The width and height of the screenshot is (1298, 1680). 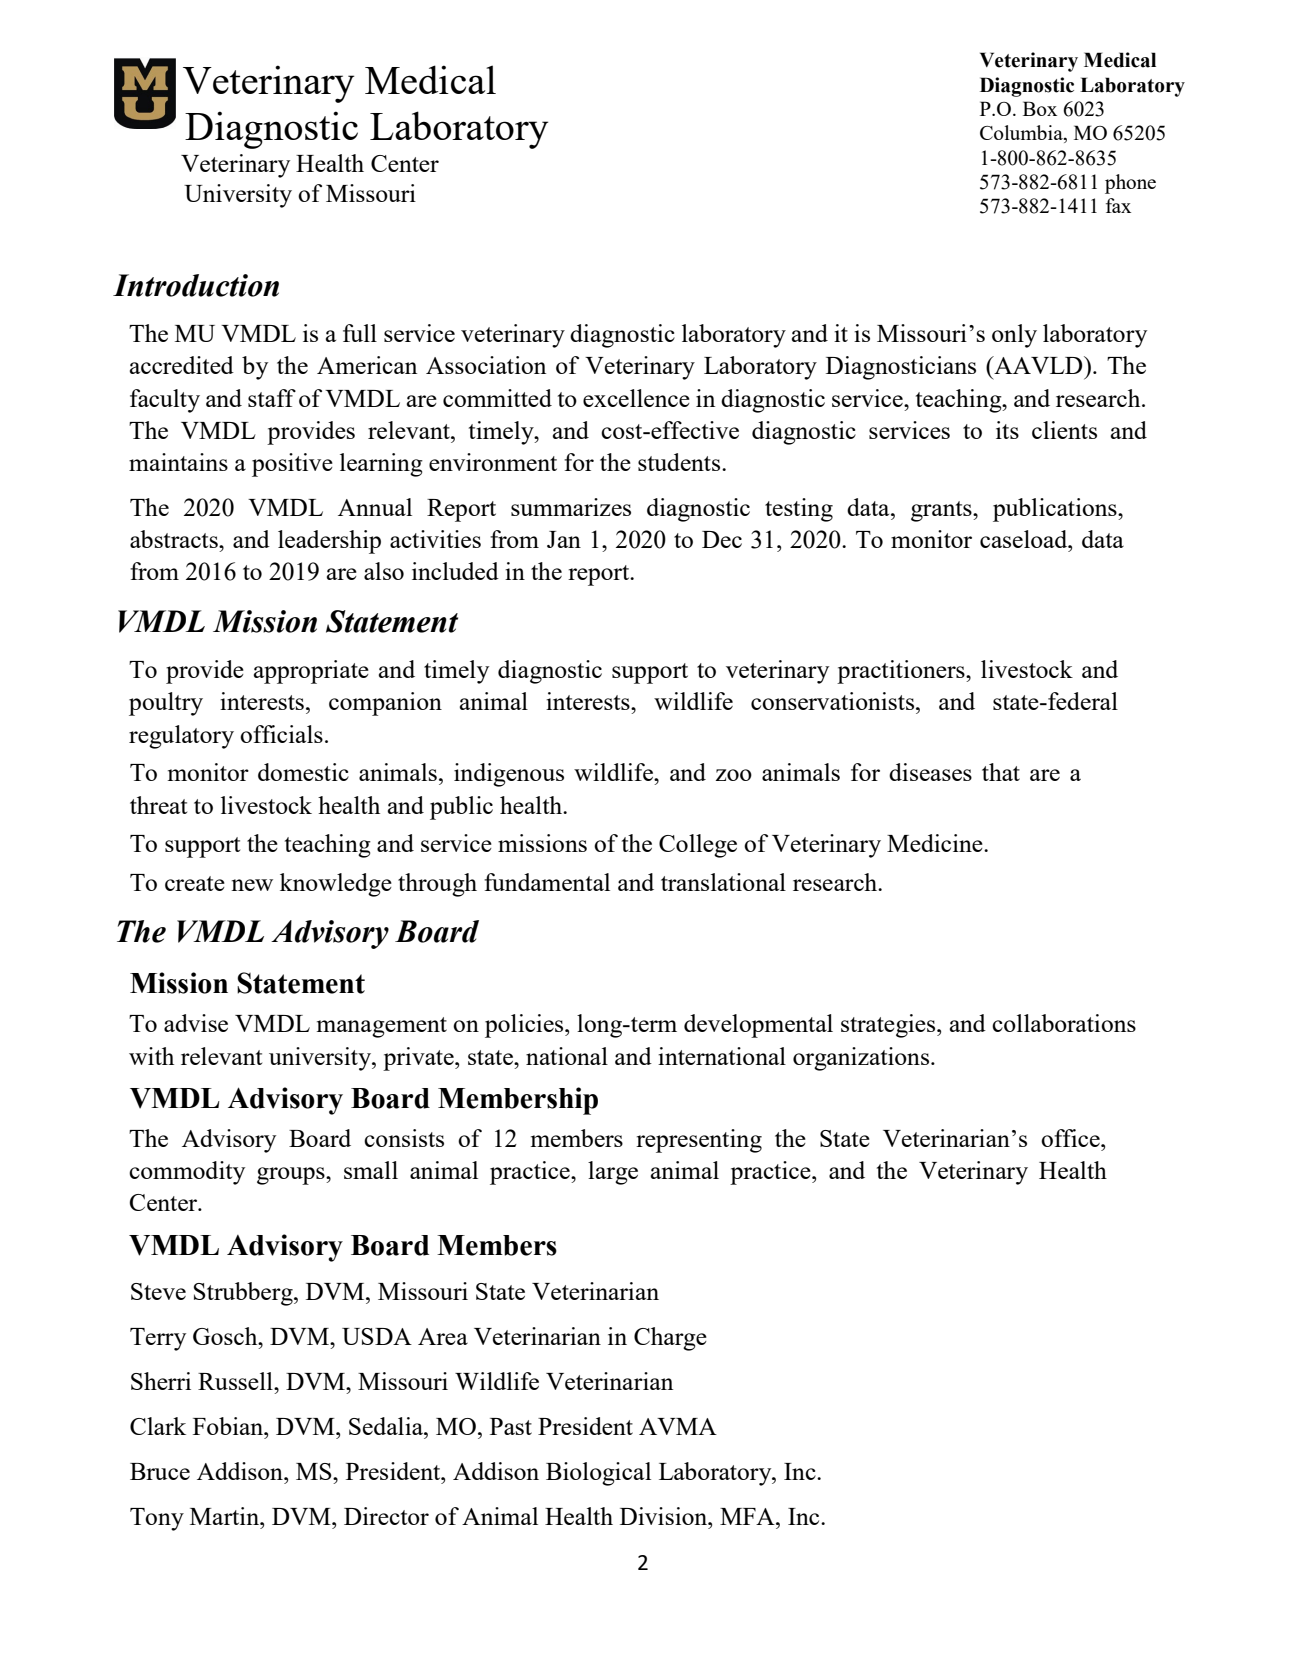 What do you see at coordinates (613, 1173) in the screenshot?
I see `large` at bounding box center [613, 1173].
